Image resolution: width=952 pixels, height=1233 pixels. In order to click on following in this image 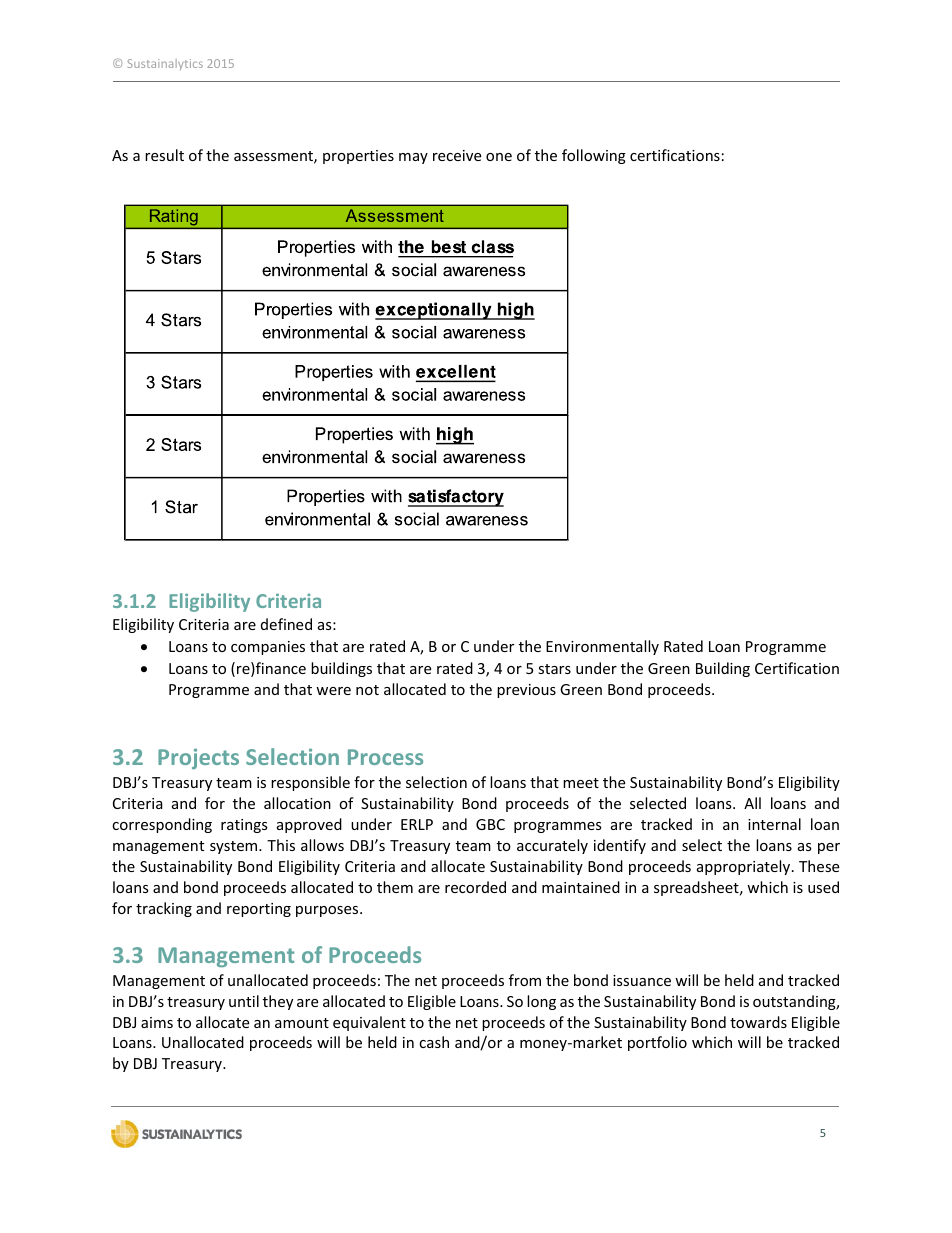, I will do `click(594, 156)`.
